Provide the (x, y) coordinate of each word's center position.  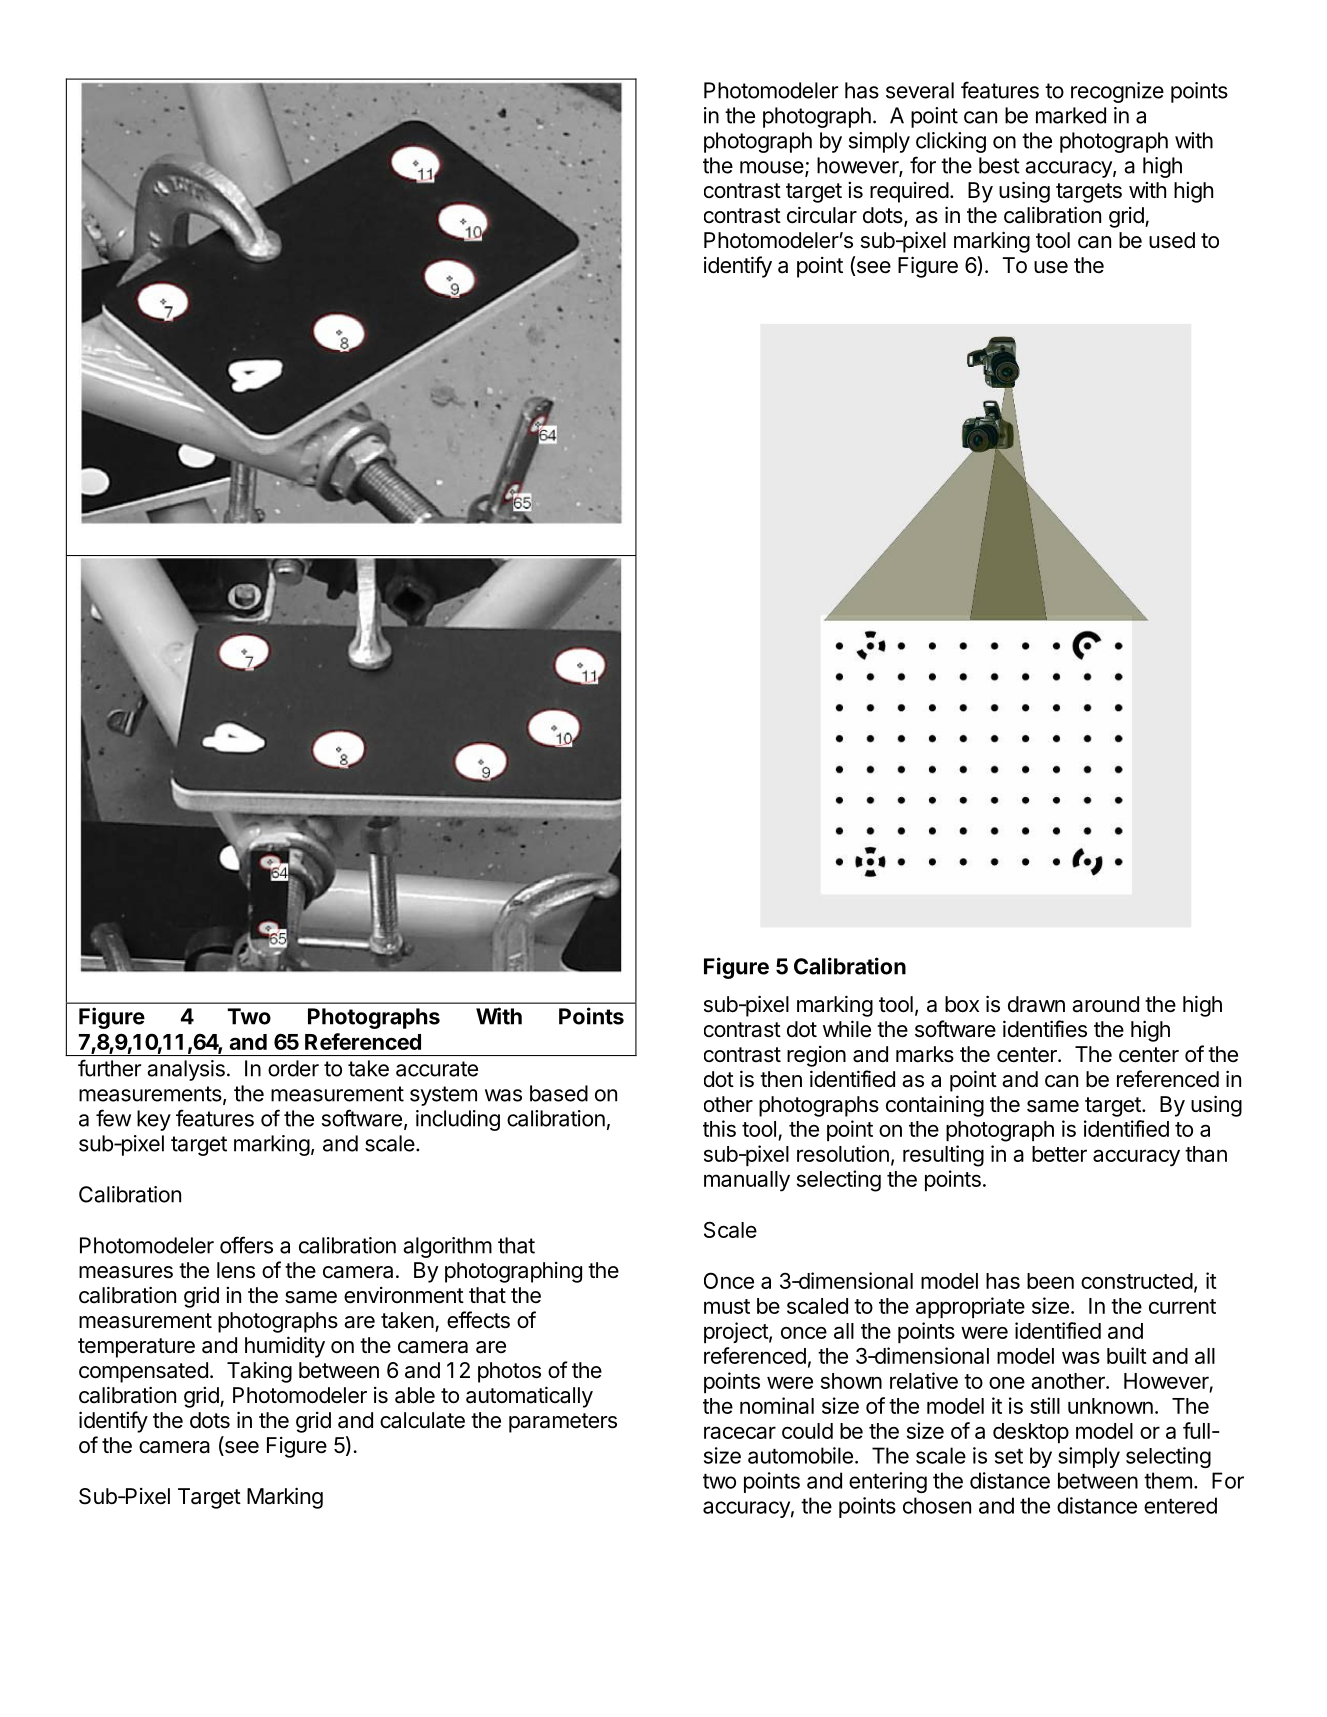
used (1172, 240)
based (559, 1093)
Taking (259, 1372)
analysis (186, 1070)
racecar (740, 1432)
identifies (1045, 1029)
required (909, 192)
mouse (773, 168)
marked (1071, 115)
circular (822, 215)
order (293, 1068)
